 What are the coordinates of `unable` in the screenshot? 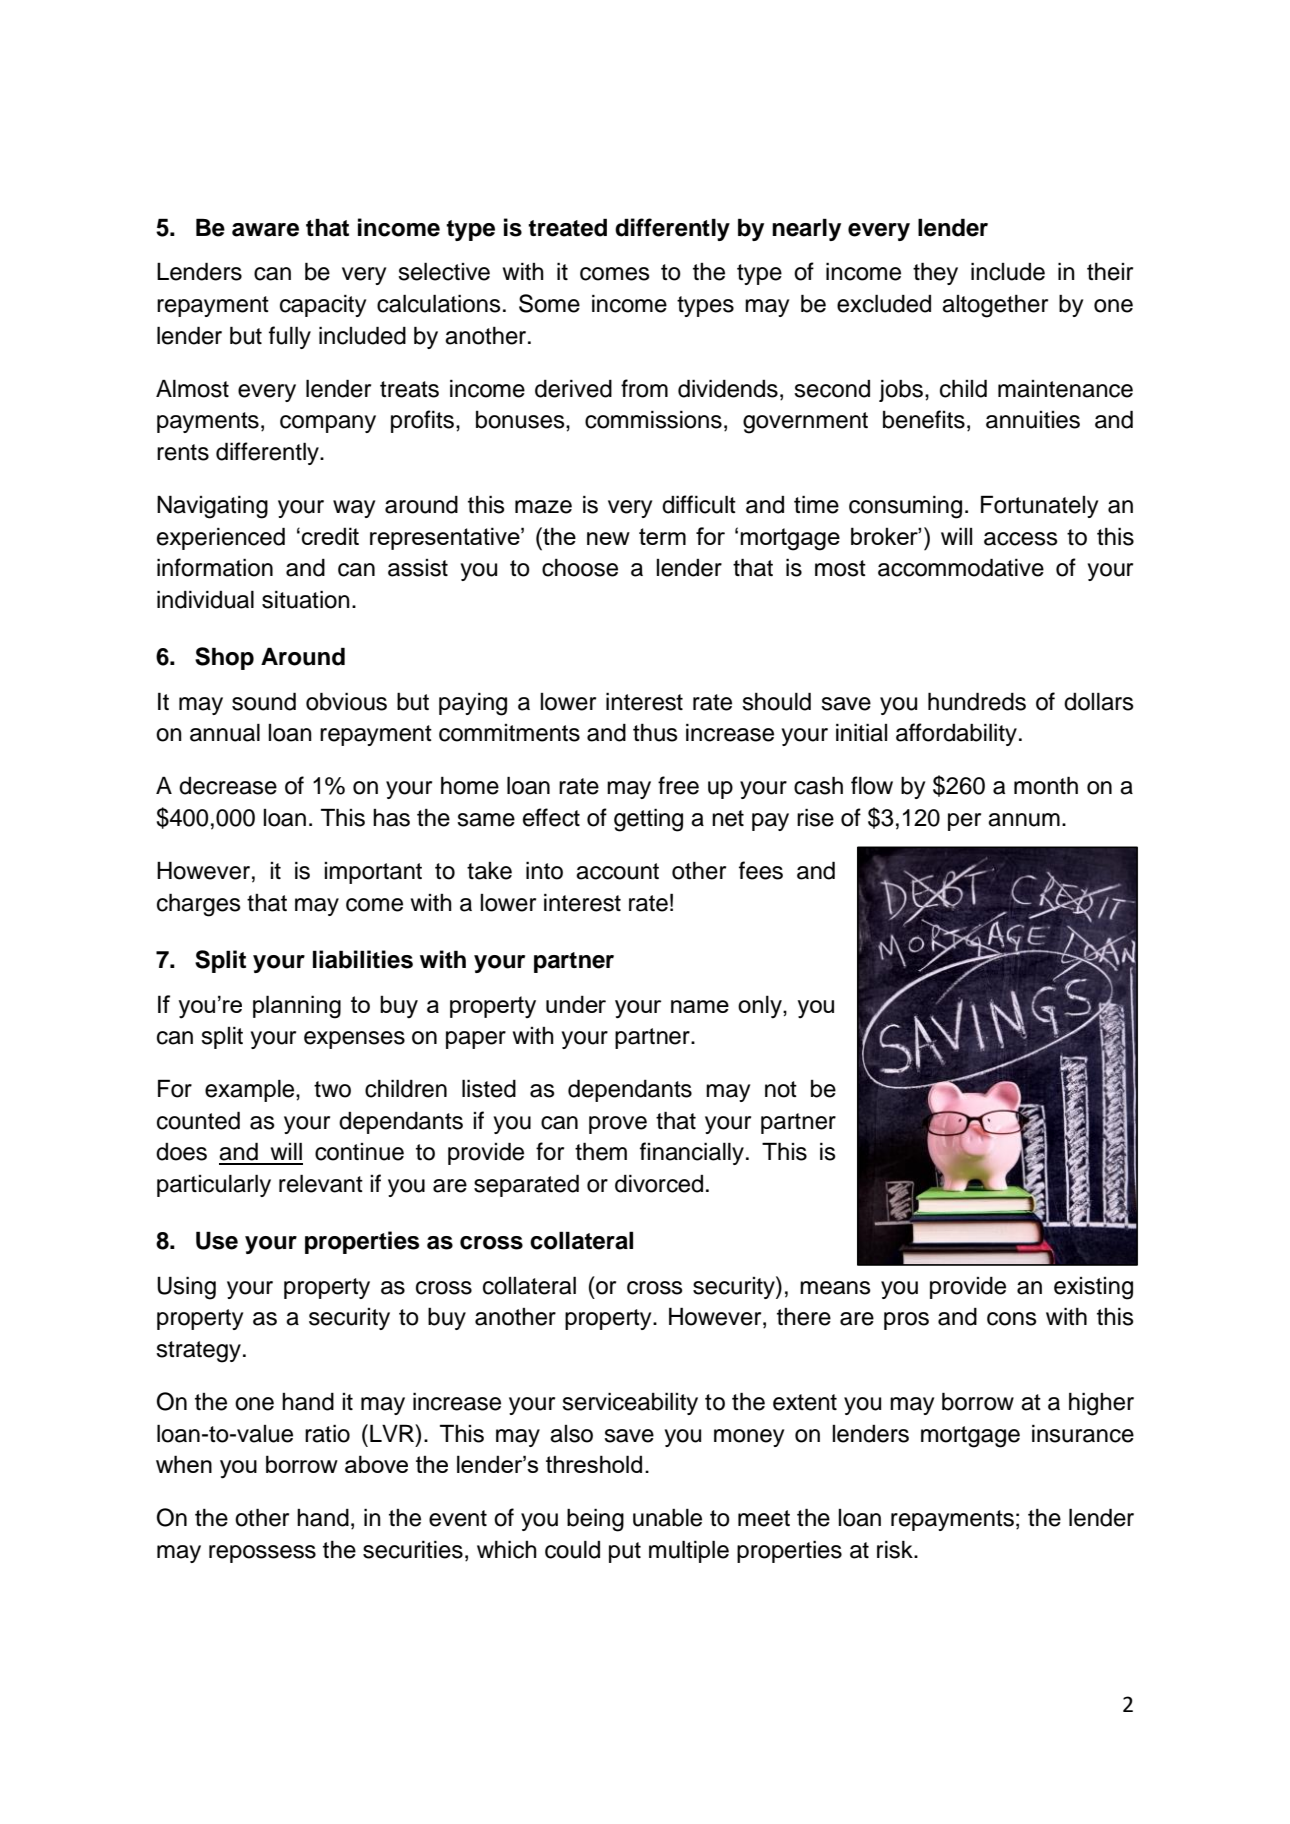 It's located at (667, 1517).
